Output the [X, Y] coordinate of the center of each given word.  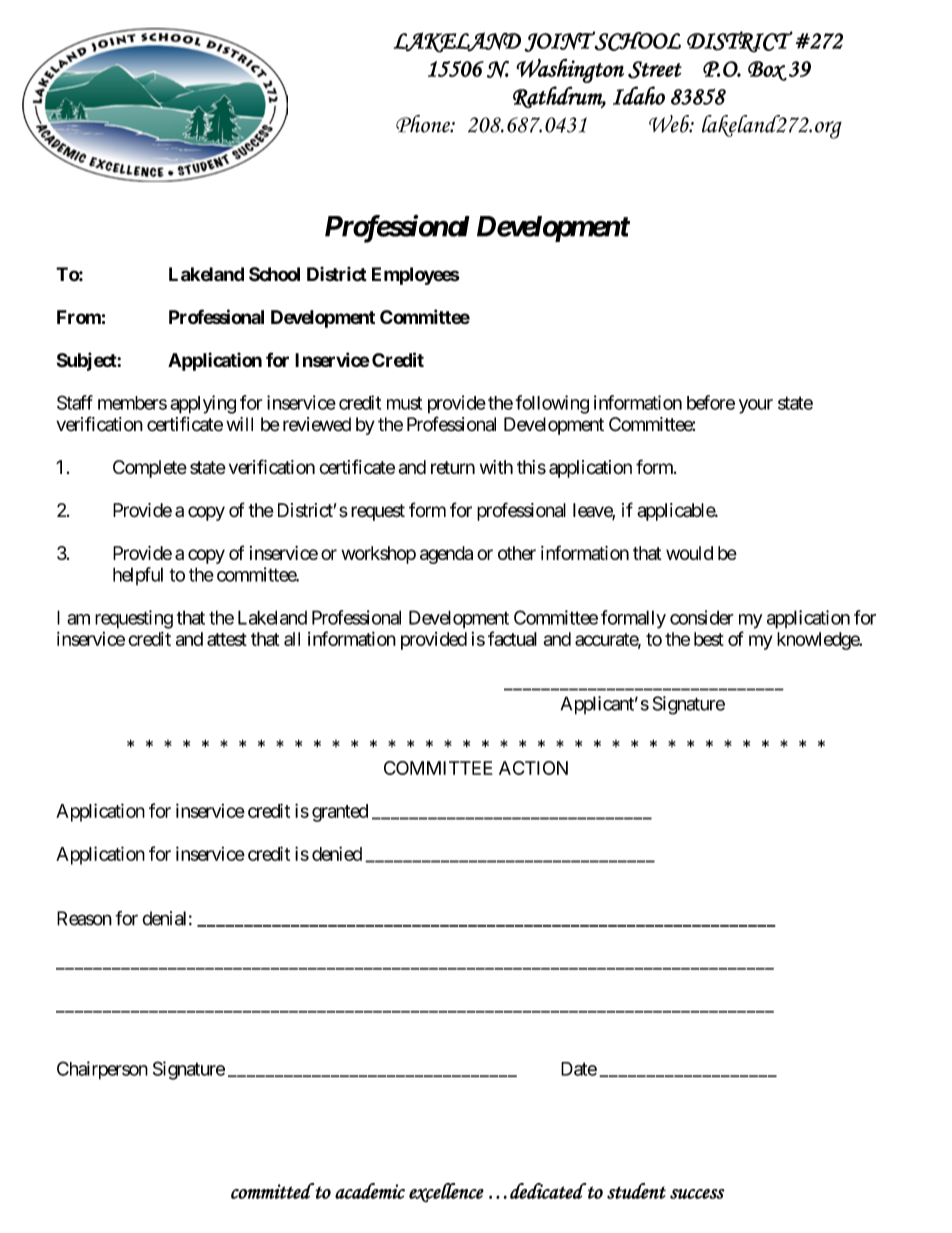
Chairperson [102, 1070]
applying [203, 404]
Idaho [639, 95]
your [756, 406]
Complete [150, 469]
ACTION [533, 768]
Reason [84, 918]
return [453, 468]
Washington [570, 70]
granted [340, 813]
